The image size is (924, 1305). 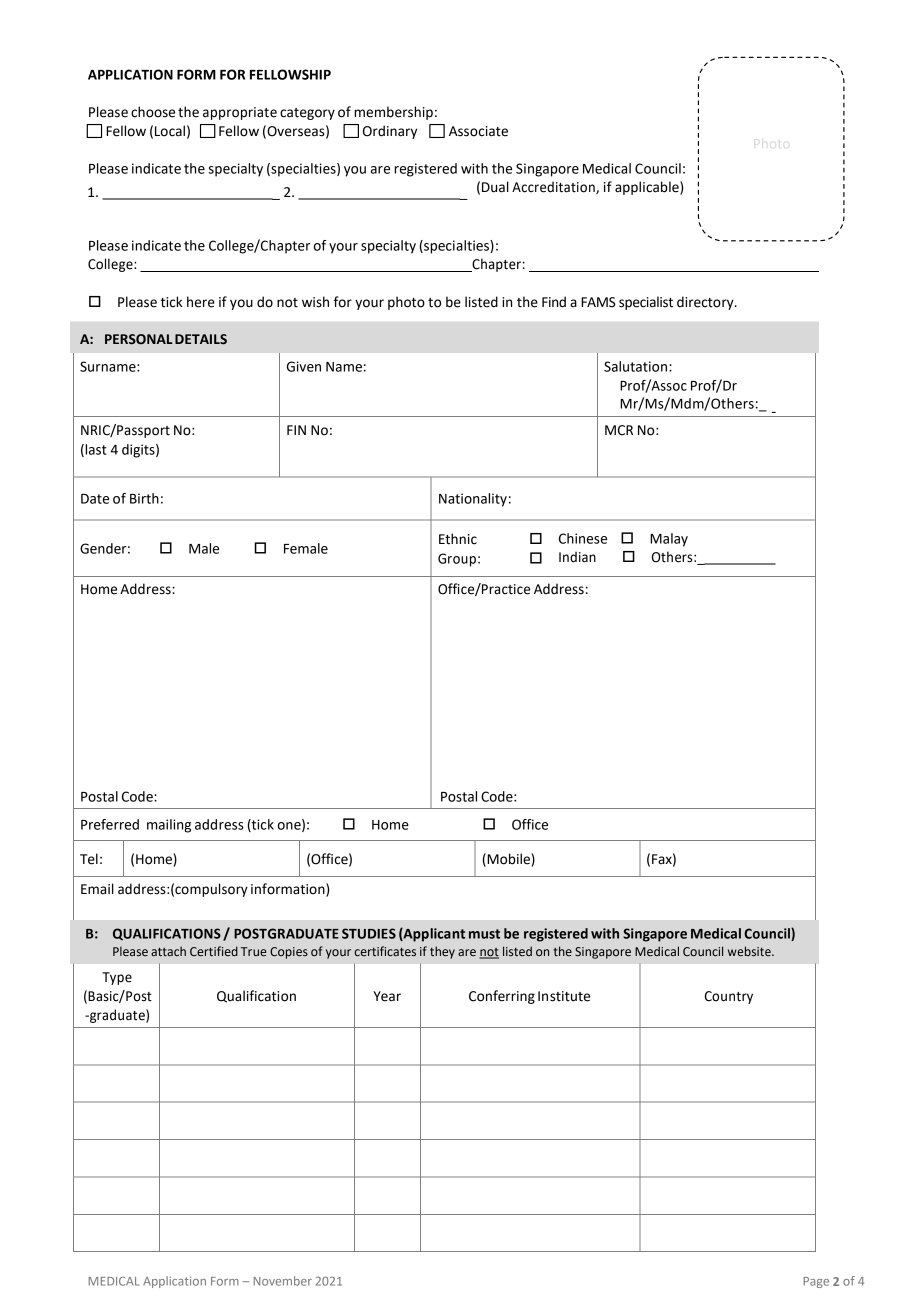 I want to click on Dual, so click(x=495, y=187).
